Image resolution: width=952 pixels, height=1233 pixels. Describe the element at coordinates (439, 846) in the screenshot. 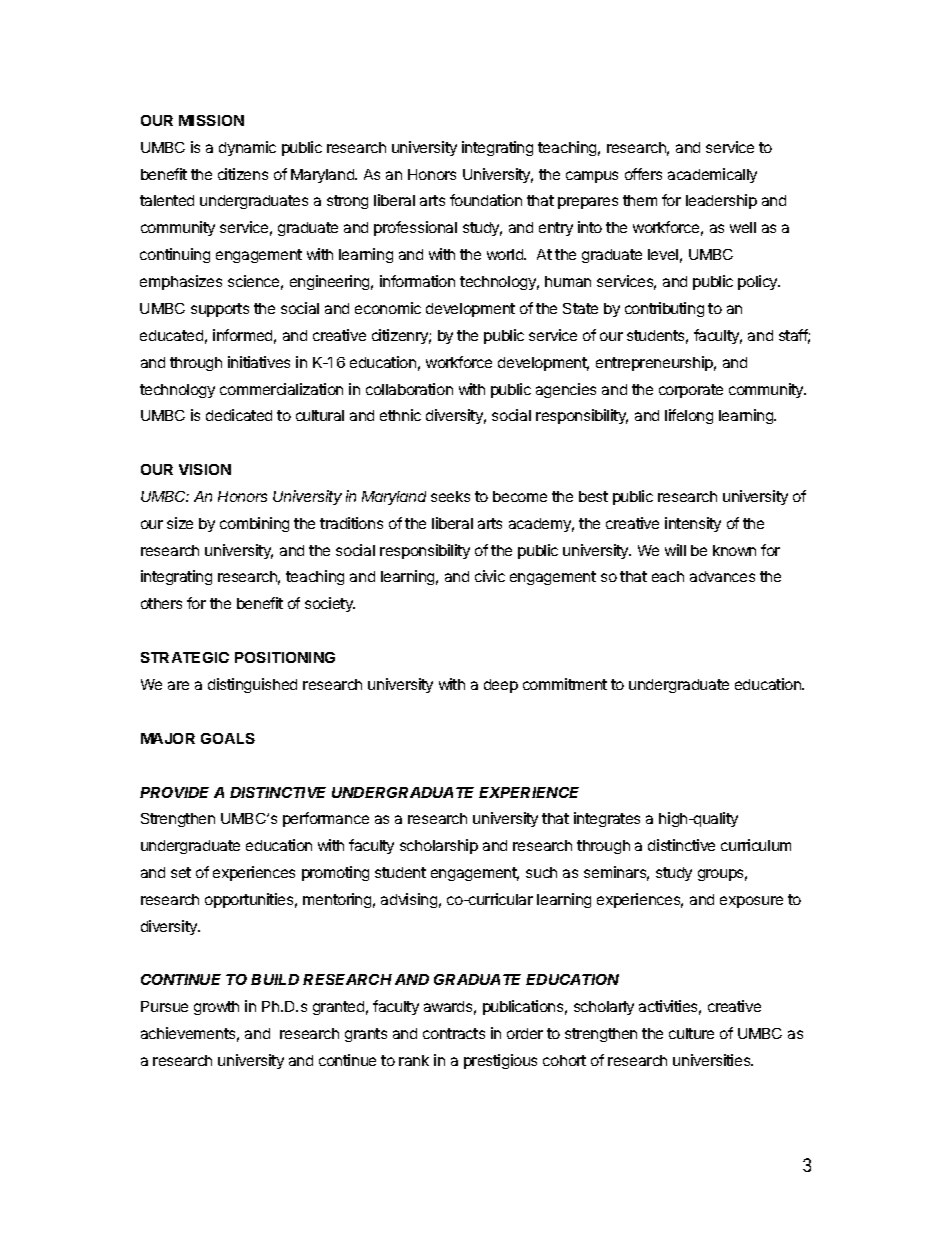

I see `scholarship` at that location.
